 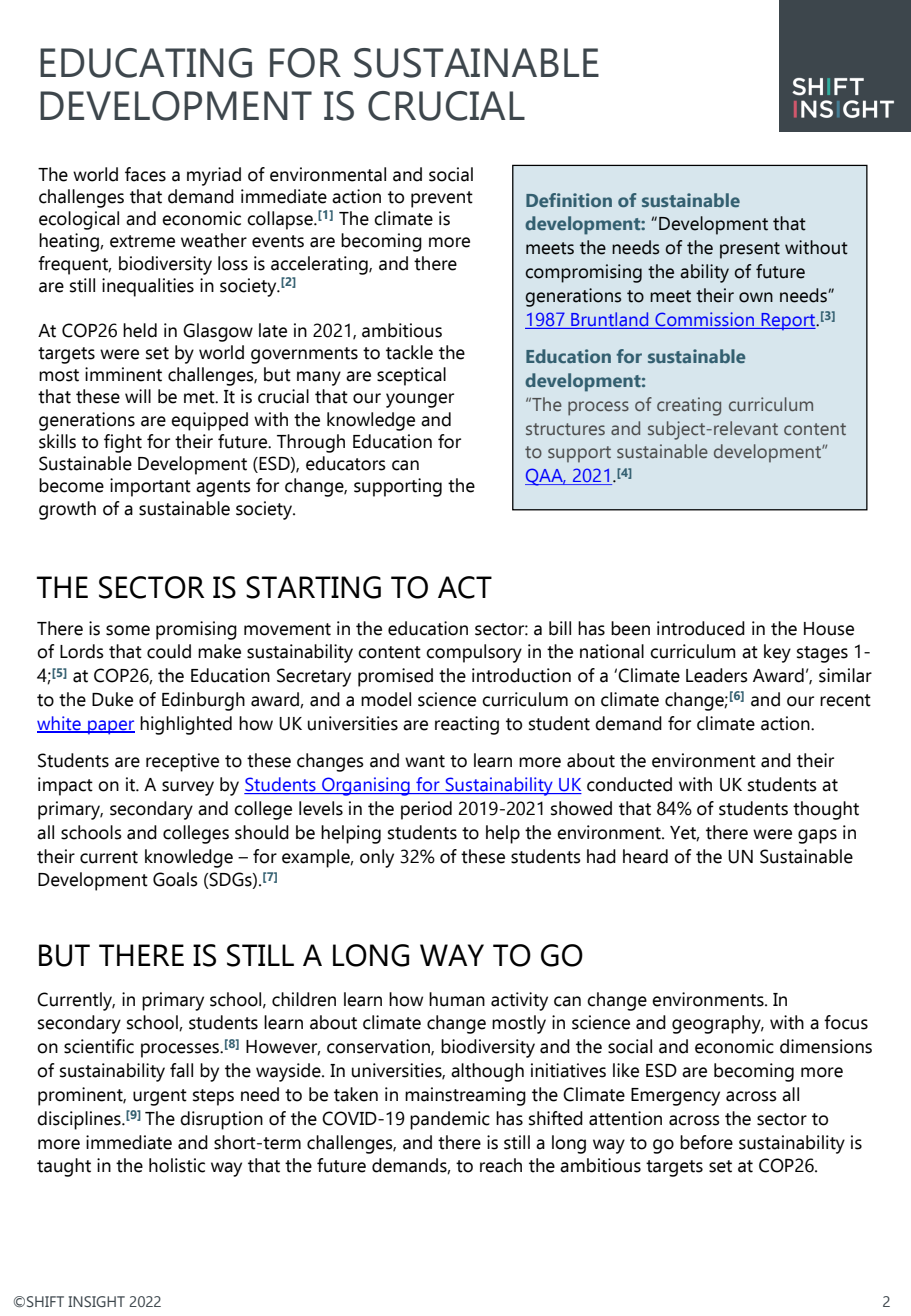 I want to click on compulsory, so click(x=474, y=653).
